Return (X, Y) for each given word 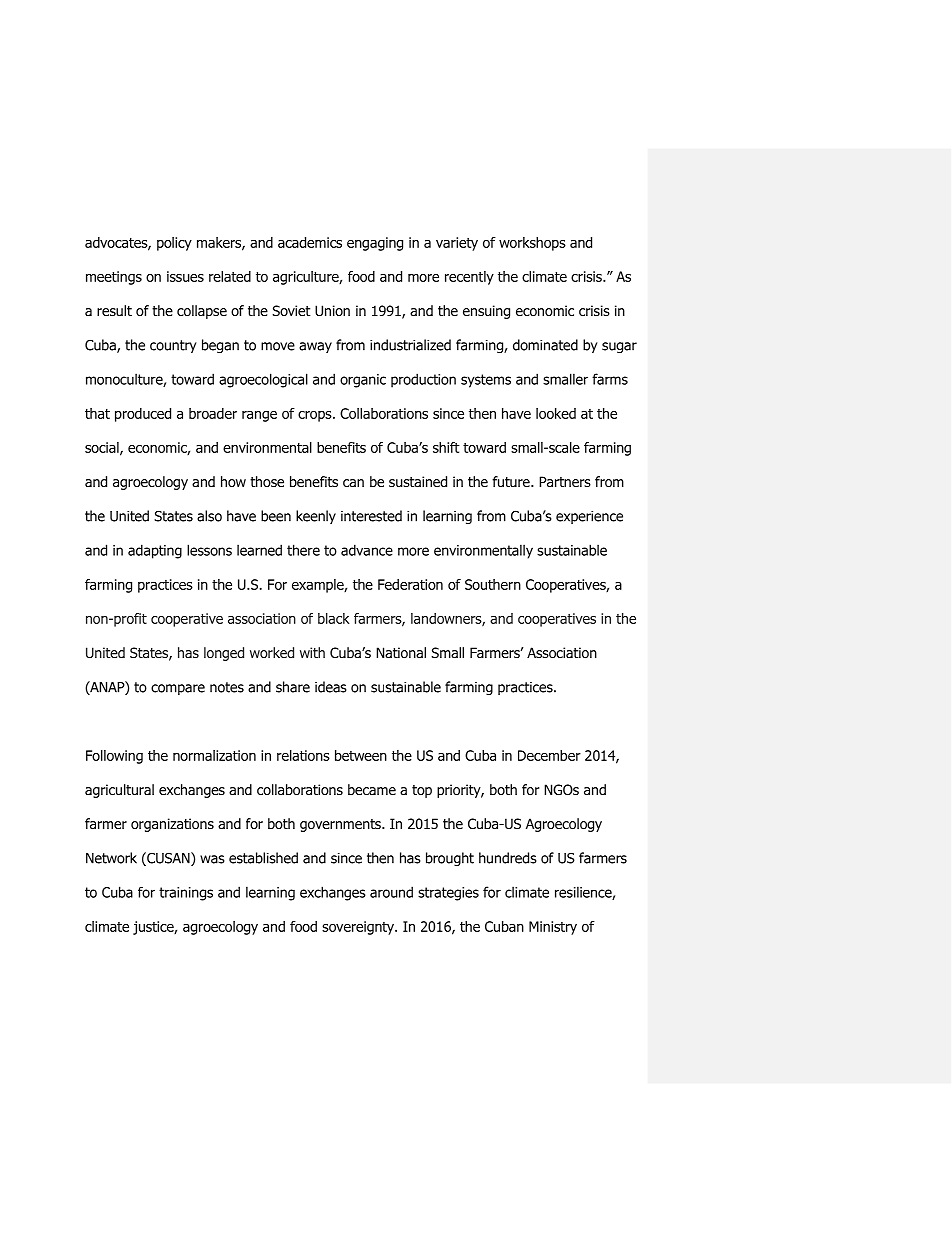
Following (114, 757)
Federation (410, 584)
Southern (493, 584)
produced (143, 415)
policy (174, 244)
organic (363, 381)
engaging (375, 244)
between (361, 755)
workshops (532, 244)
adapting (155, 551)
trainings (186, 894)
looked (556, 413)
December (549, 755)
